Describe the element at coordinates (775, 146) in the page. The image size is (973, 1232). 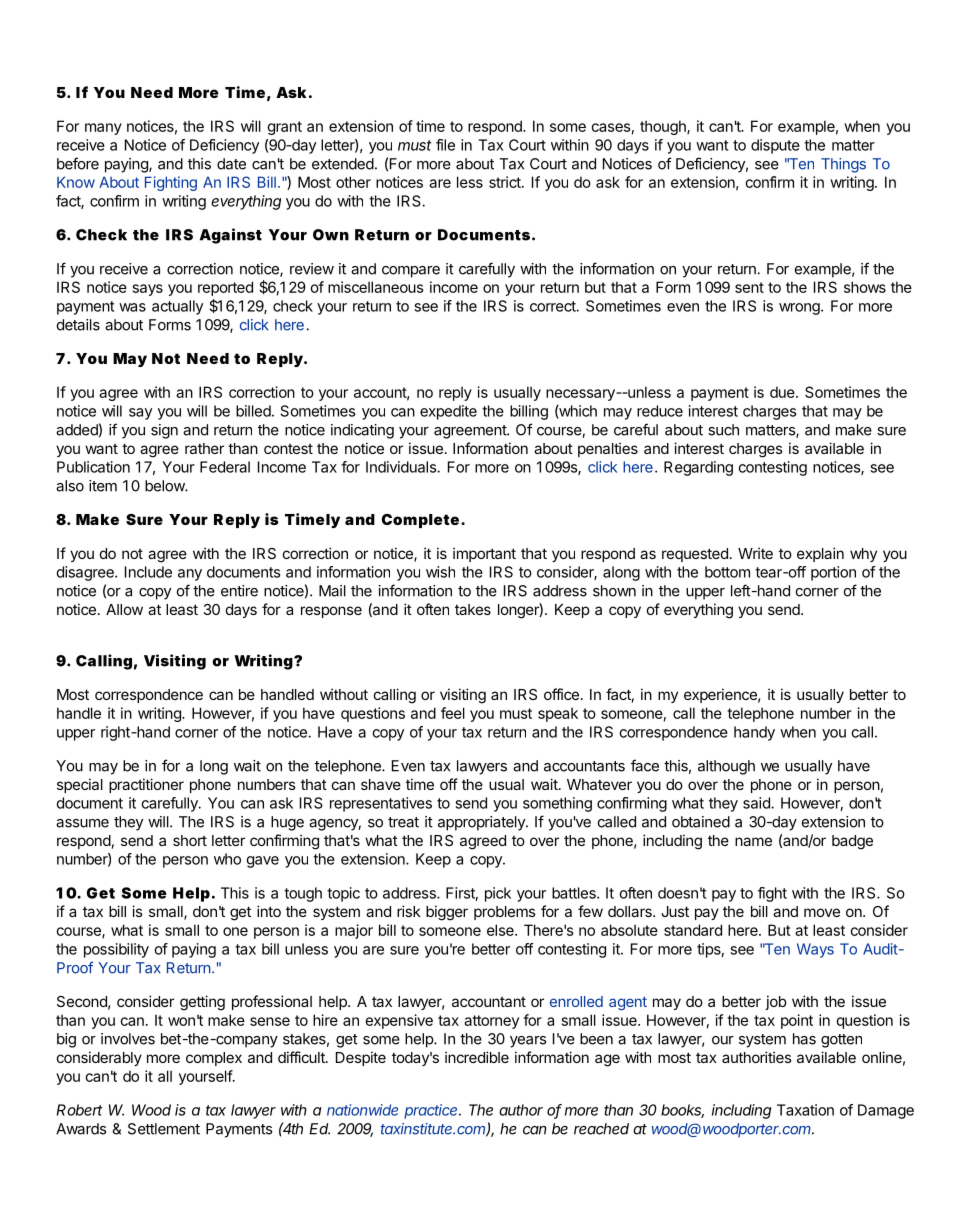
I see `dispute` at that location.
